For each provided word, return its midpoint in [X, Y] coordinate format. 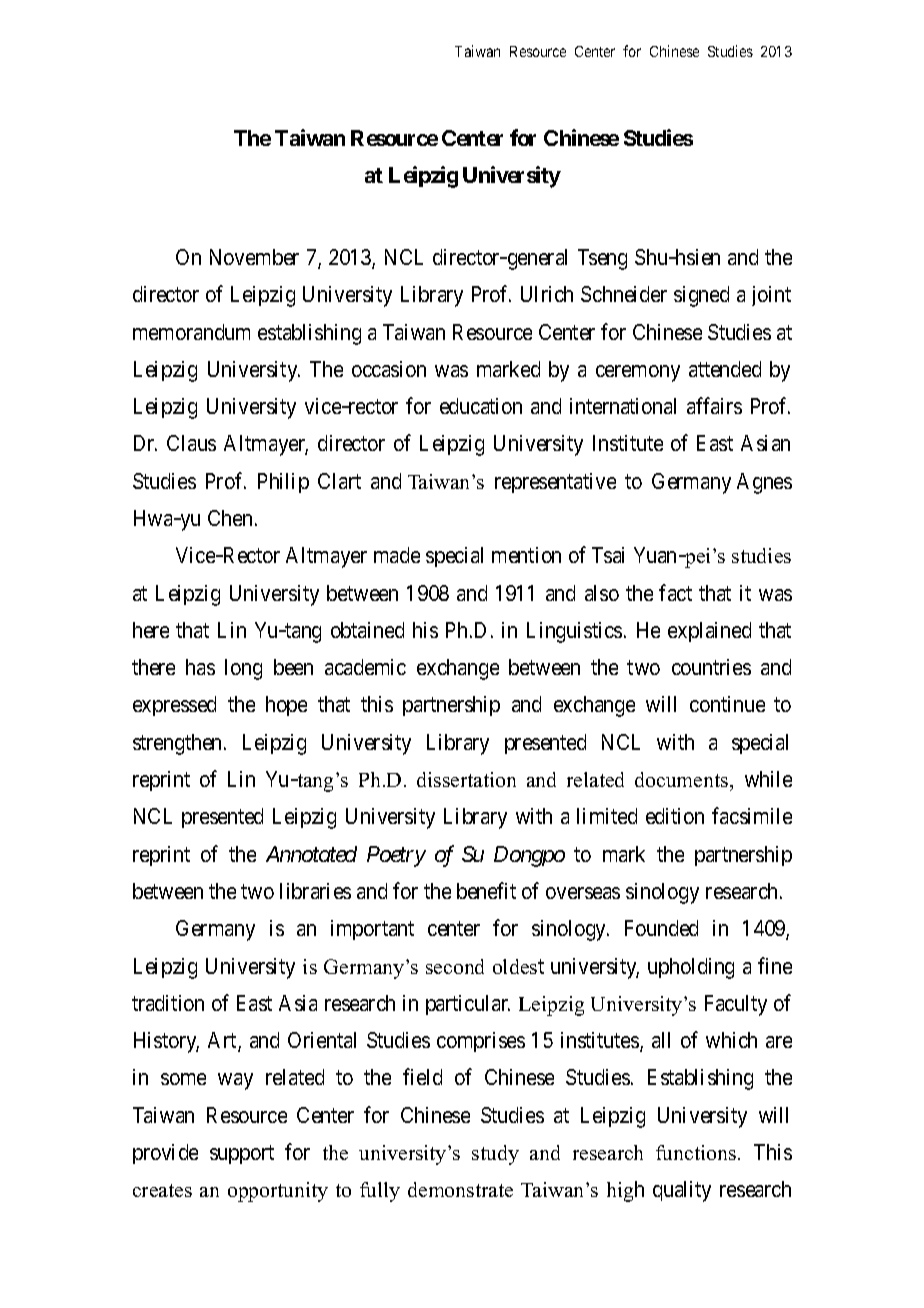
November [254, 257]
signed [701, 296]
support [242, 1154]
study [495, 1155]
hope [286, 706]
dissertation [466, 779]
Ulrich [547, 294]
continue [727, 704]
